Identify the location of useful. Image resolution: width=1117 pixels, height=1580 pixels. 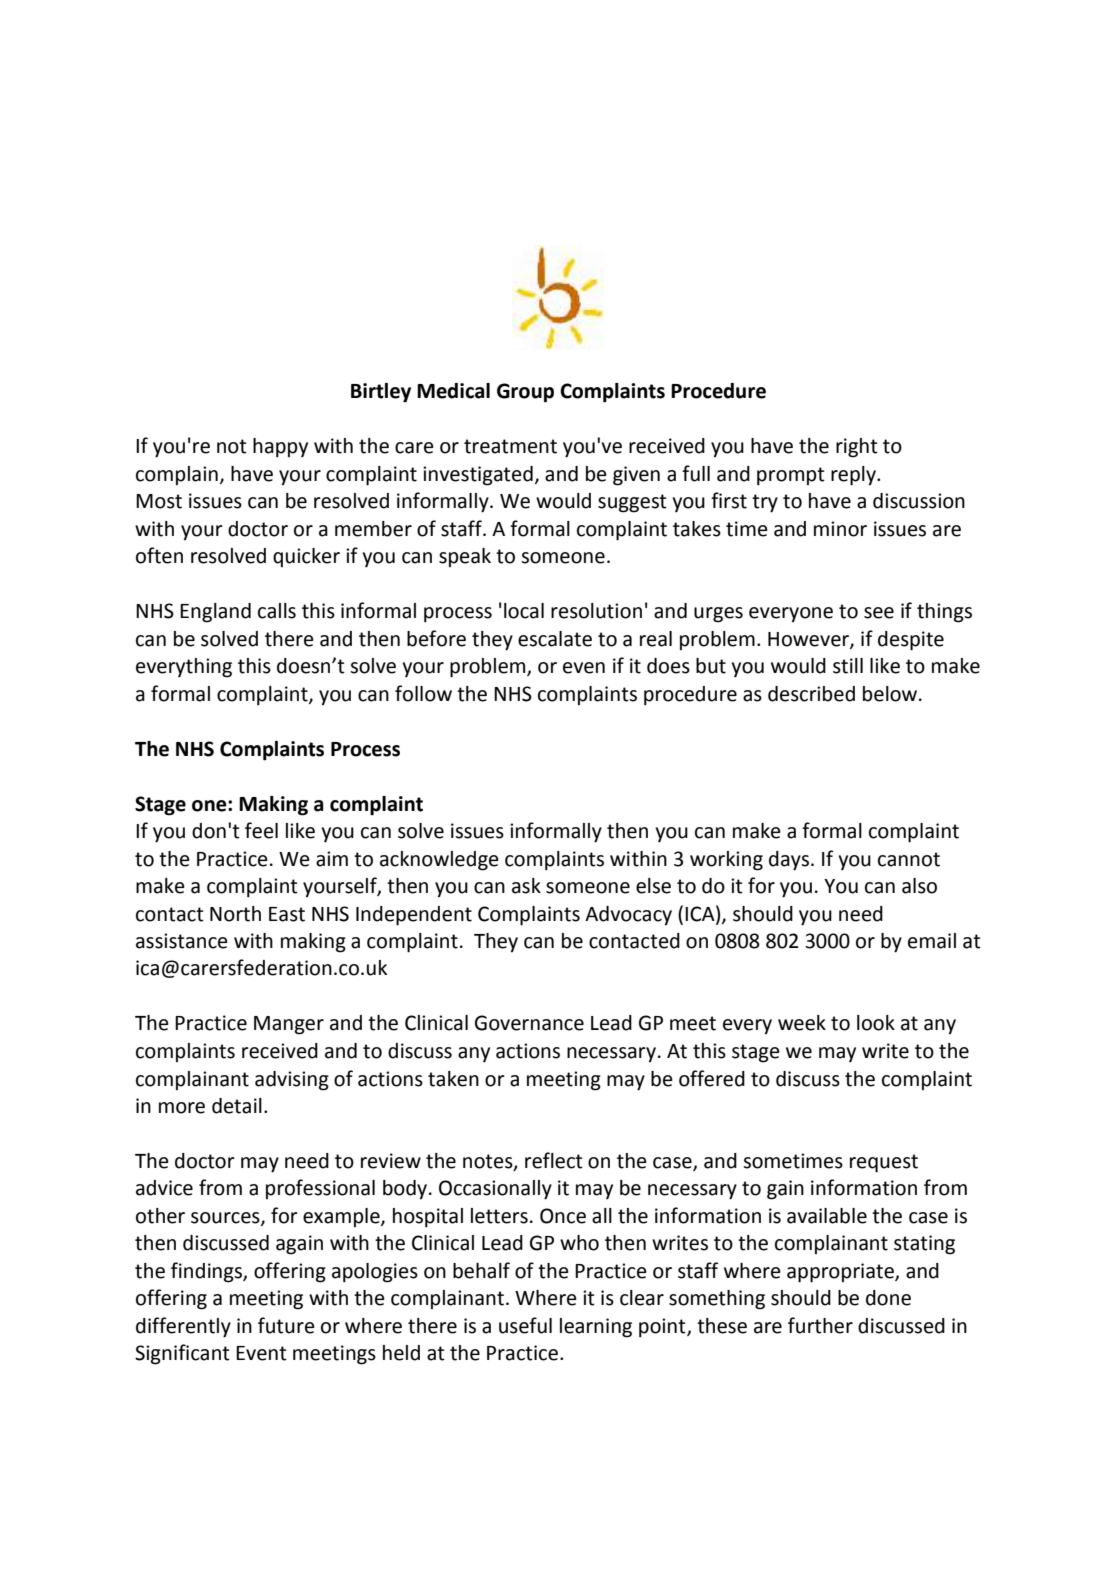
(525, 1325).
